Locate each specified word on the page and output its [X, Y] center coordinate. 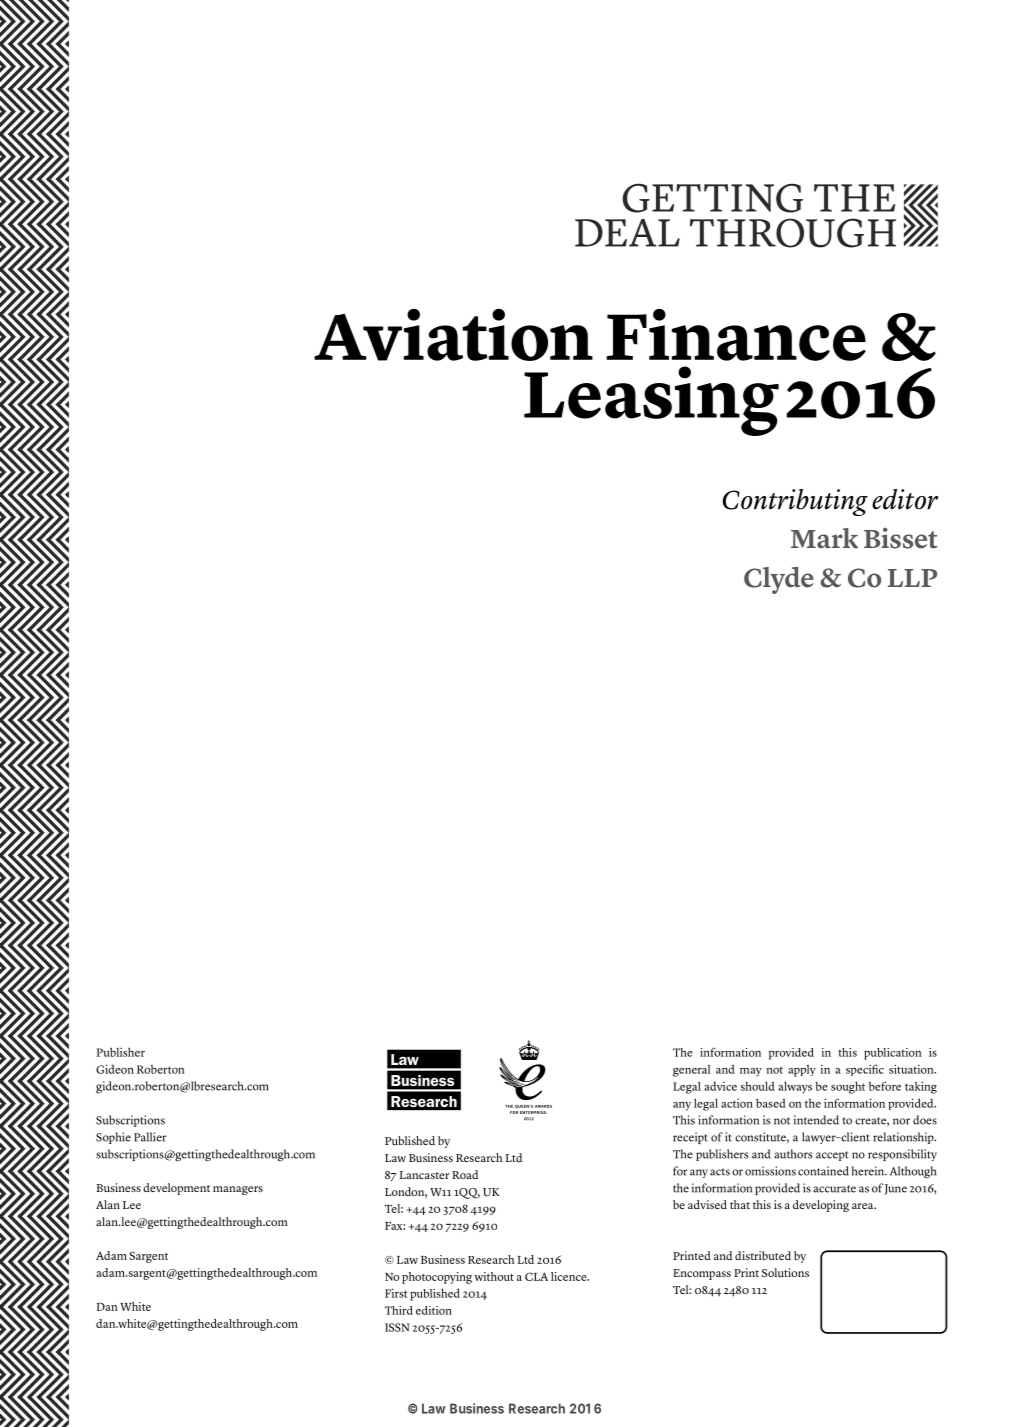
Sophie [113, 1138]
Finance [736, 335]
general [691, 1071]
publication [893, 1054]
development [176, 1189]
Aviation [453, 335]
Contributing [795, 502]
